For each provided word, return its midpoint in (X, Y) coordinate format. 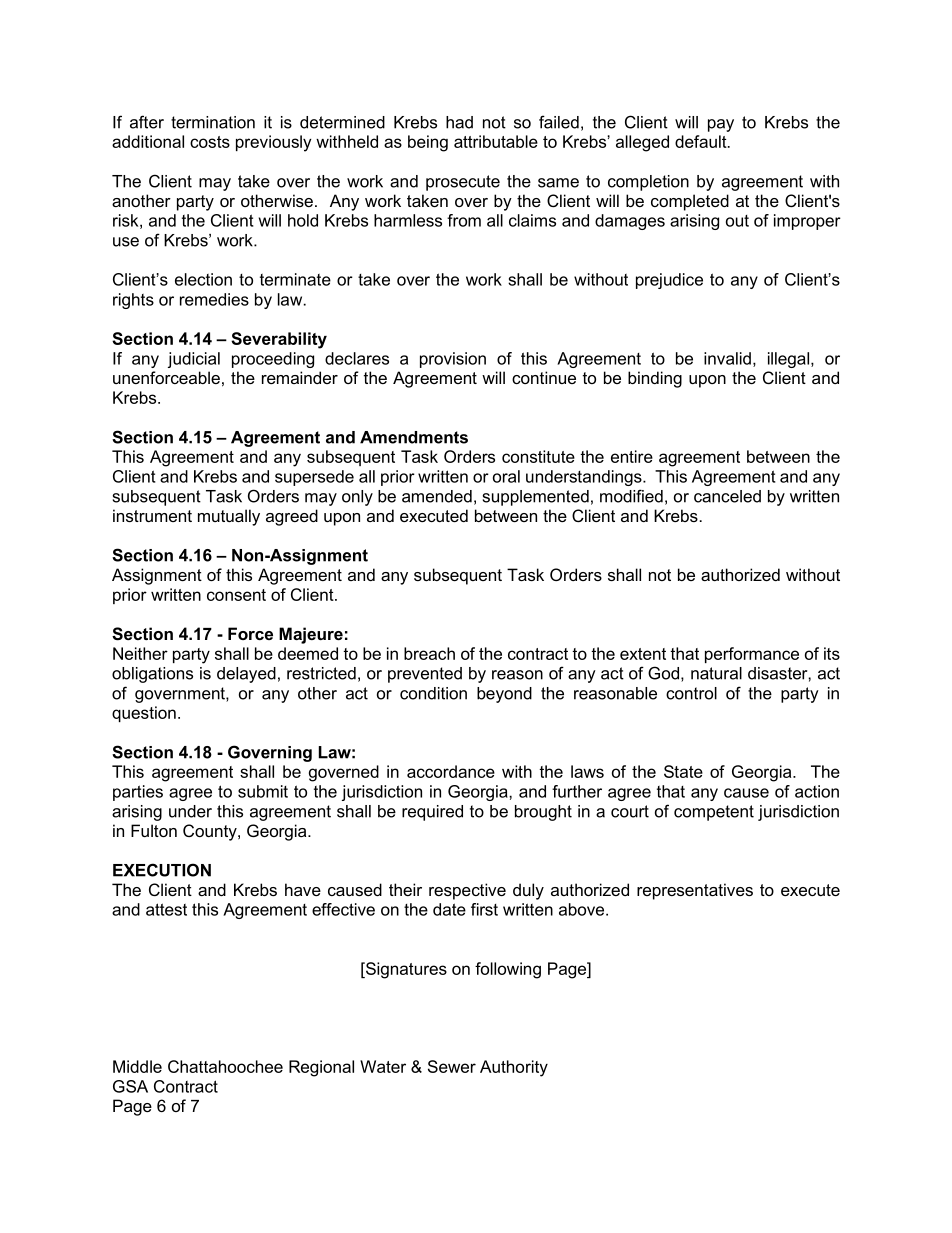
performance (752, 655)
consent (236, 595)
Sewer (452, 1066)
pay (721, 125)
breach (429, 653)
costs (210, 142)
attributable (496, 141)
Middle (137, 1066)
